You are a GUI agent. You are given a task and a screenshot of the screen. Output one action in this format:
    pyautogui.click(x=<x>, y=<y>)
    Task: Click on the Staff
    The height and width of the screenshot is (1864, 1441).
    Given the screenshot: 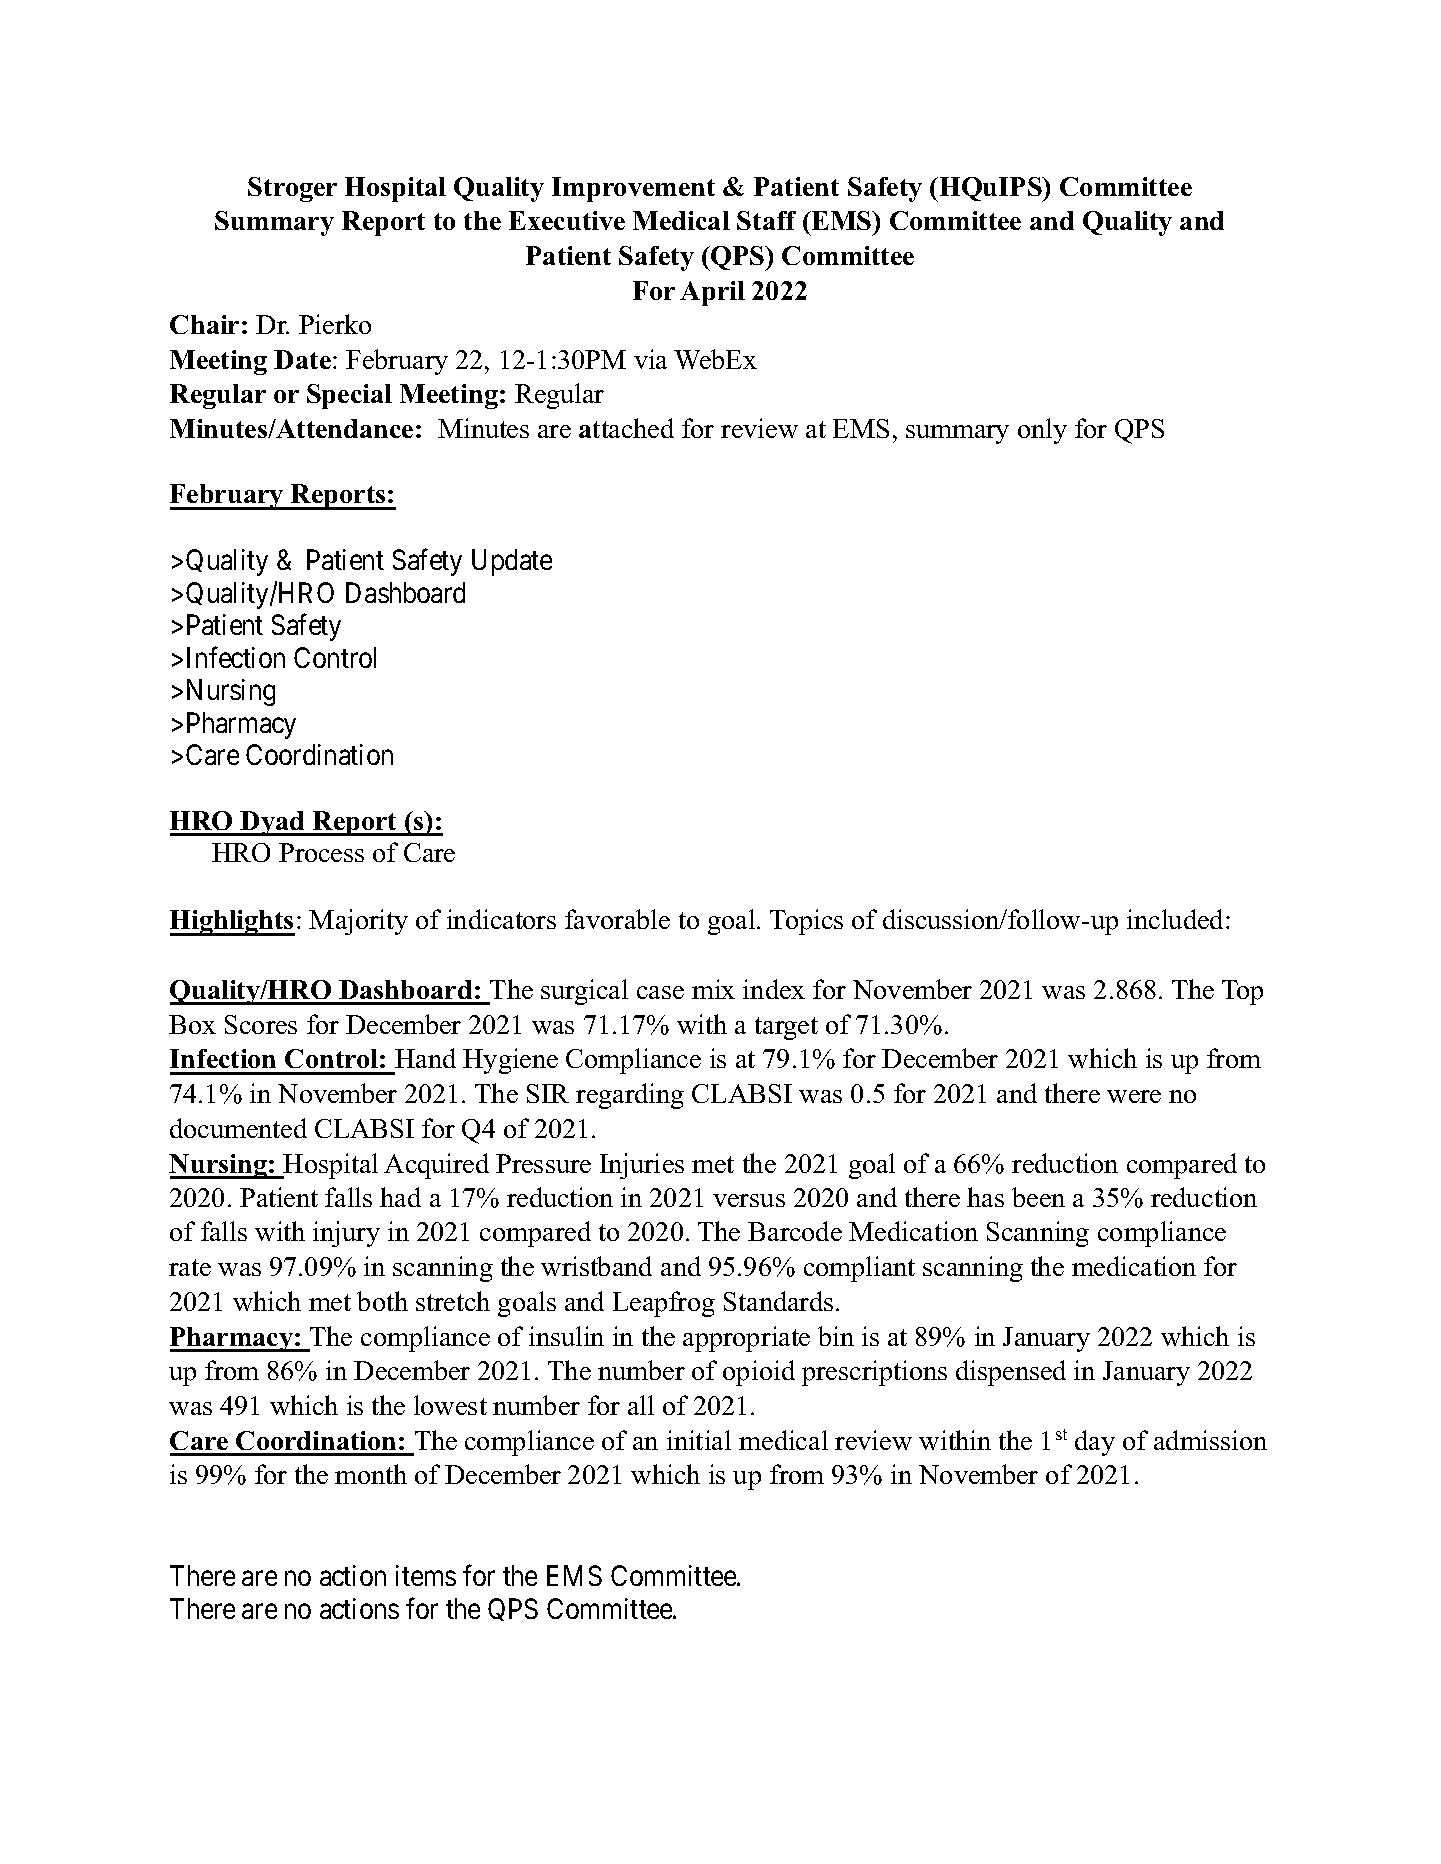 What is the action you would take?
    pyautogui.click(x=766, y=220)
